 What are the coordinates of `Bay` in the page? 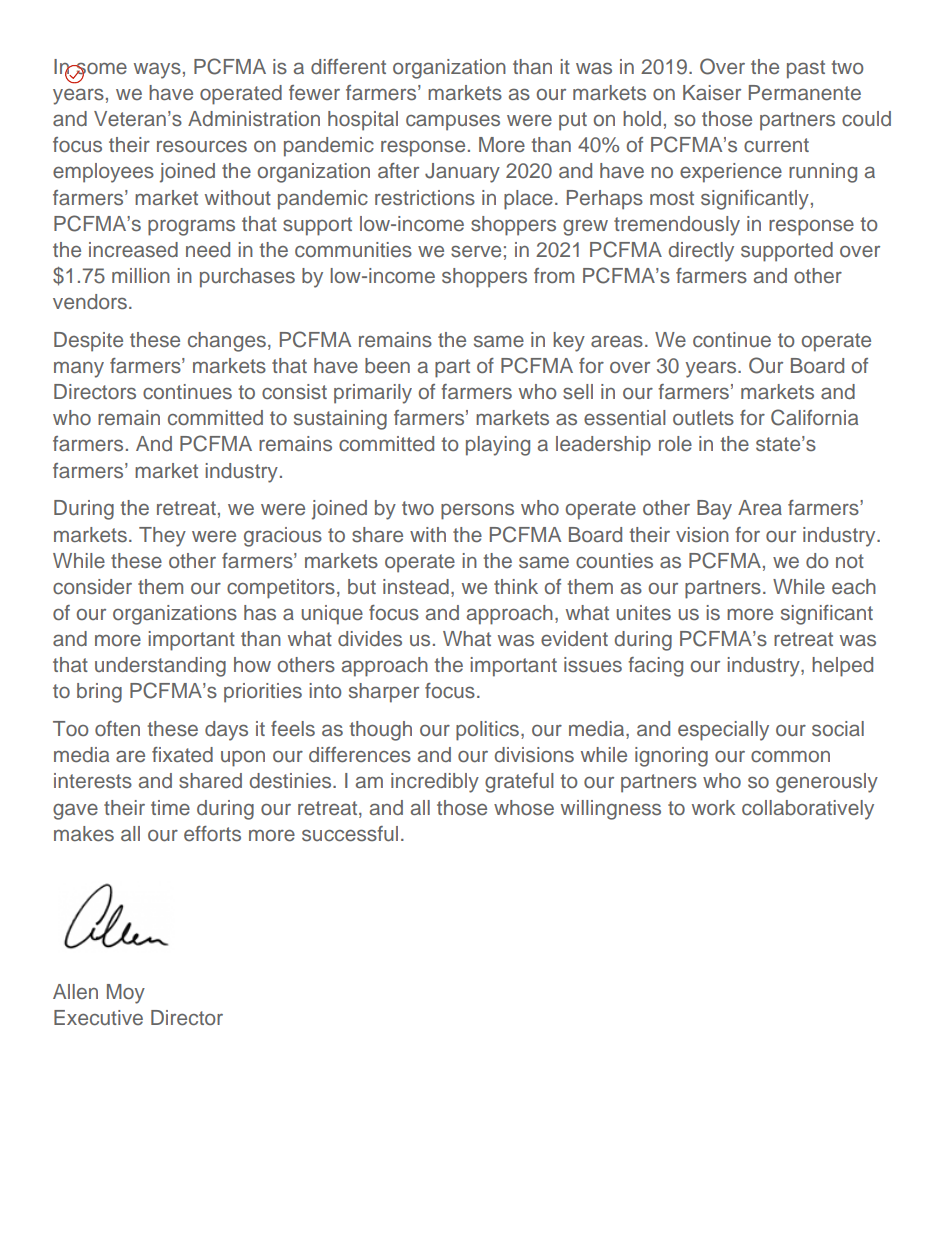 It's located at (714, 510).
